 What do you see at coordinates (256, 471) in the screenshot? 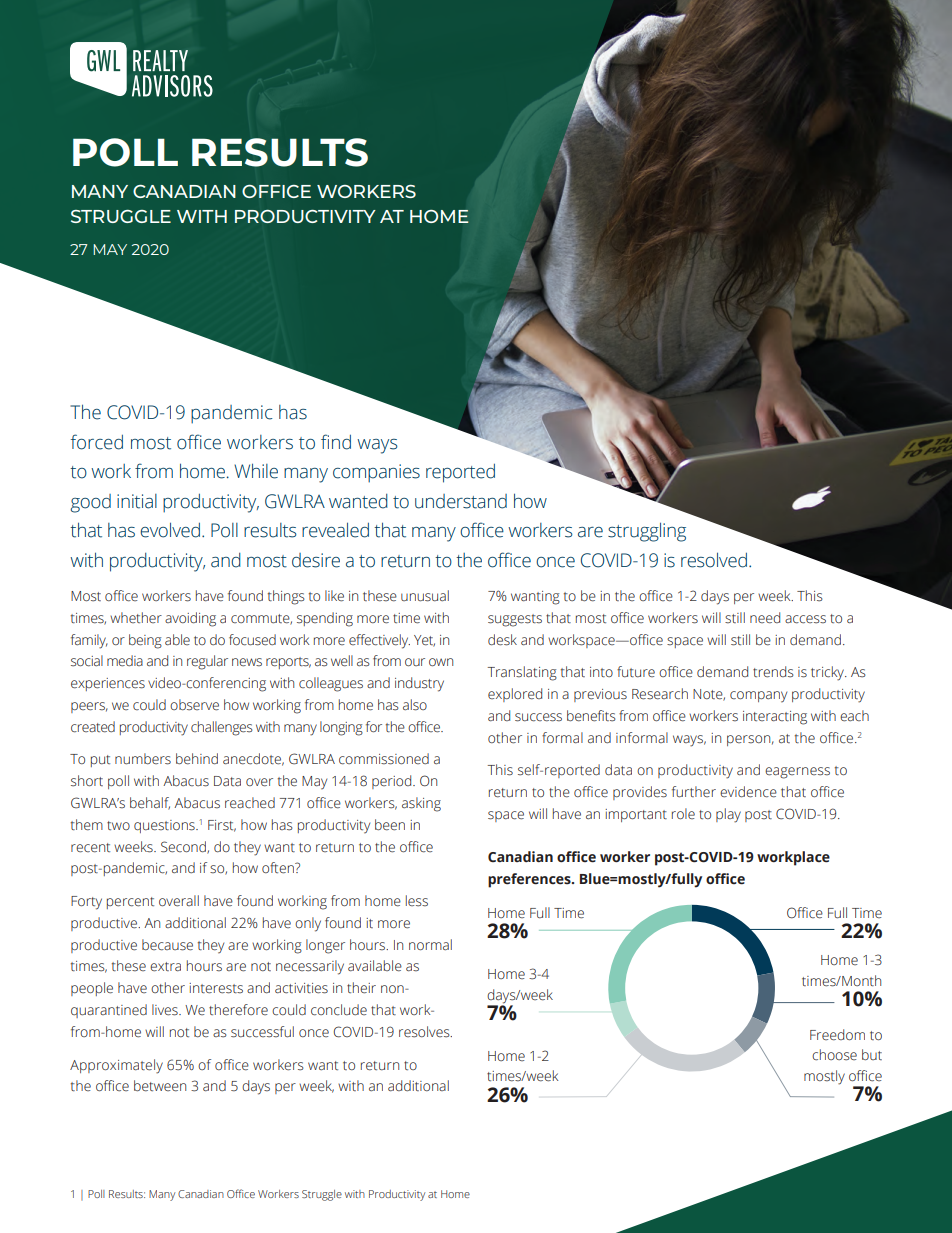
I see `While` at bounding box center [256, 471].
